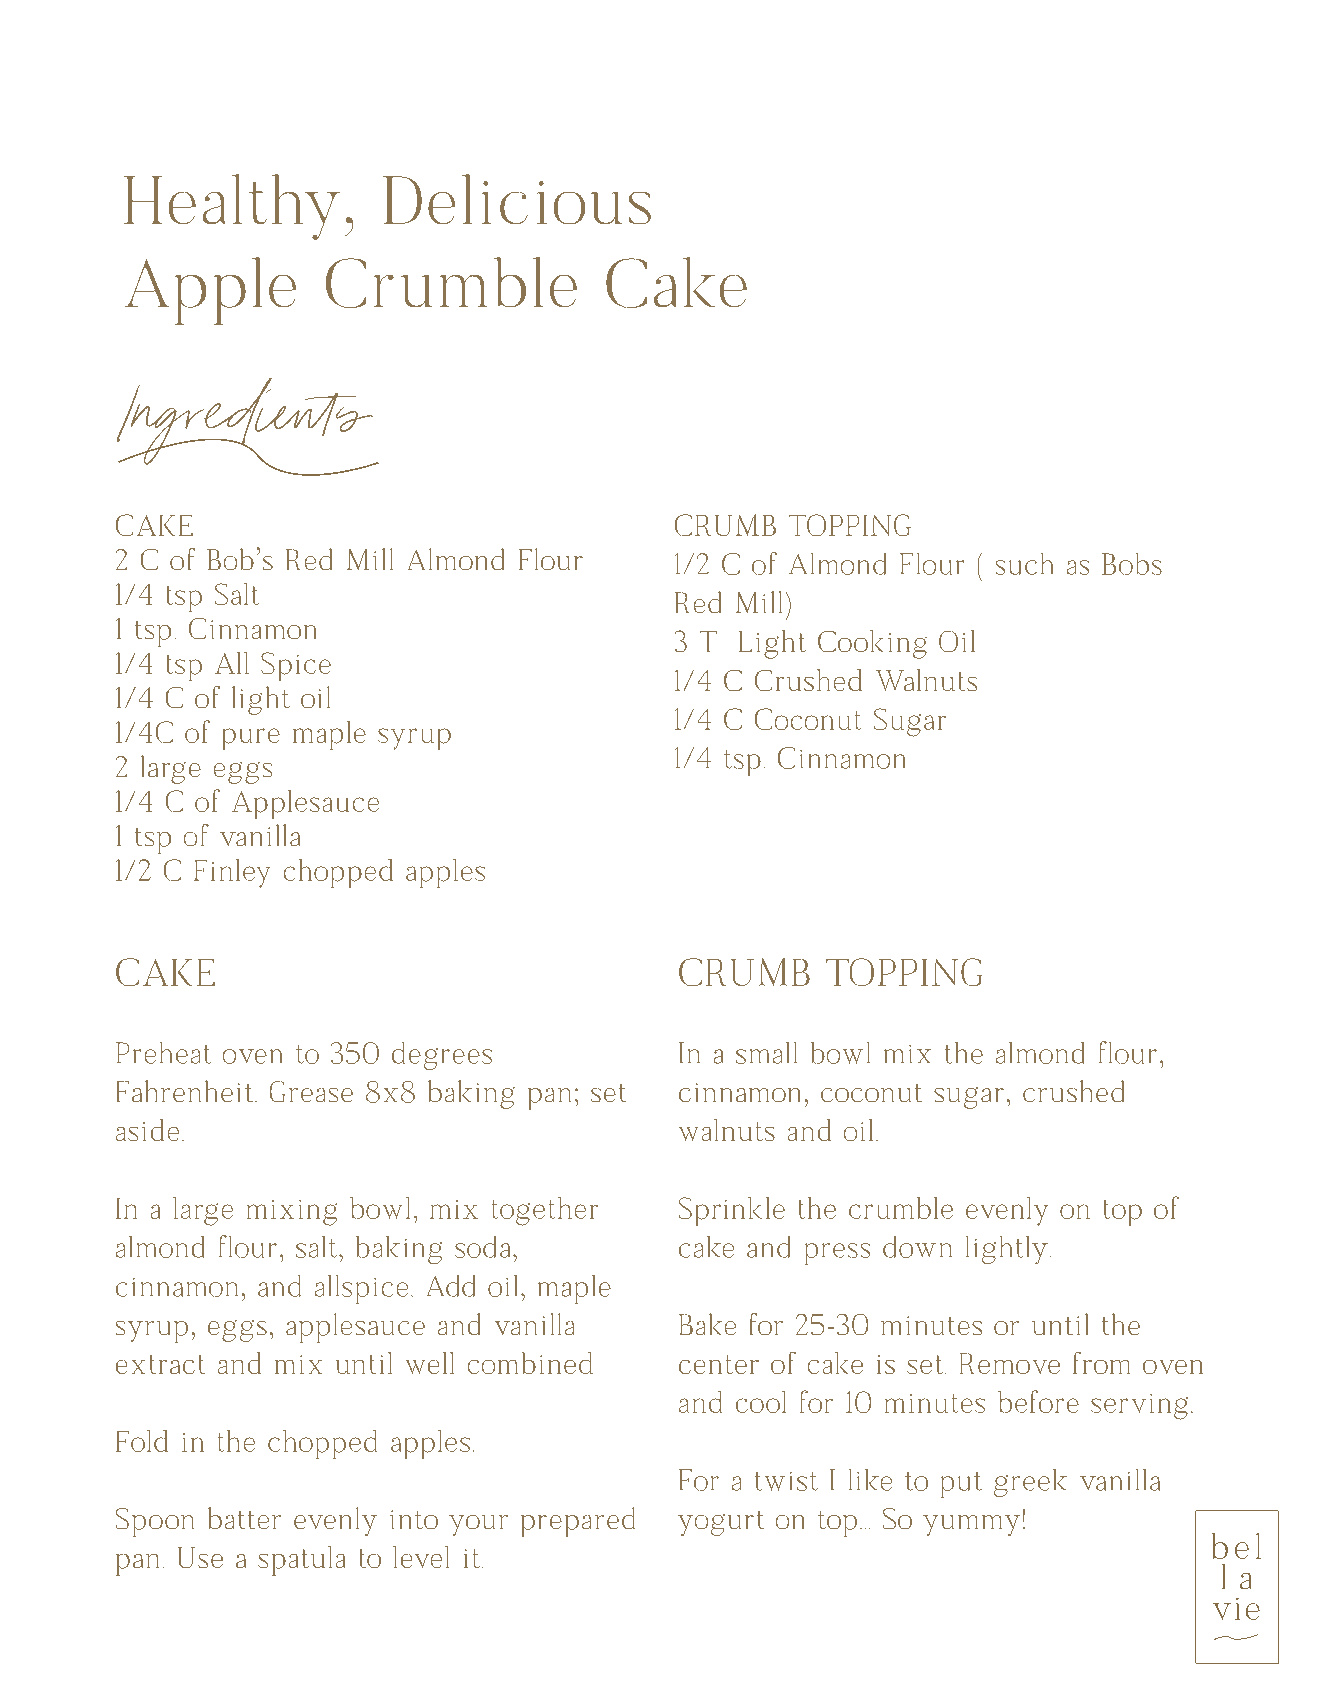 Image resolution: width=1320 pixels, height=1708 pixels. What do you see at coordinates (311, 1091) in the document?
I see `Grease` at bounding box center [311, 1091].
